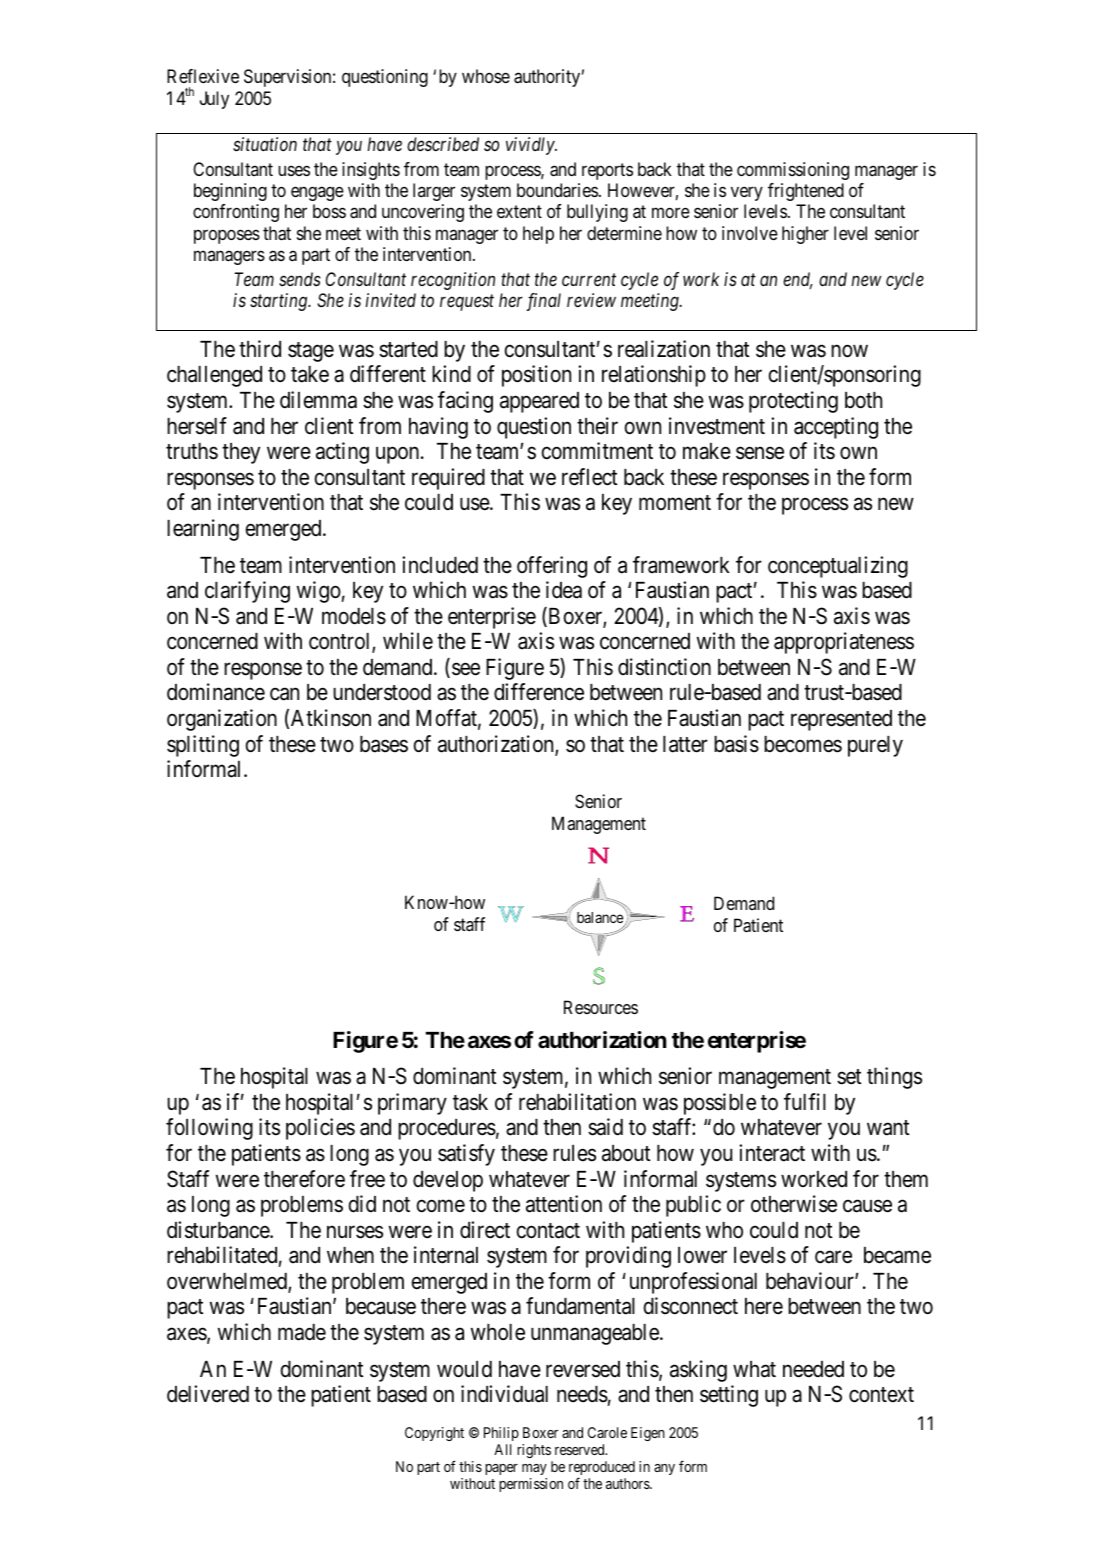  Describe the element at coordinates (539, 692) in the document. I see `difference` at that location.
